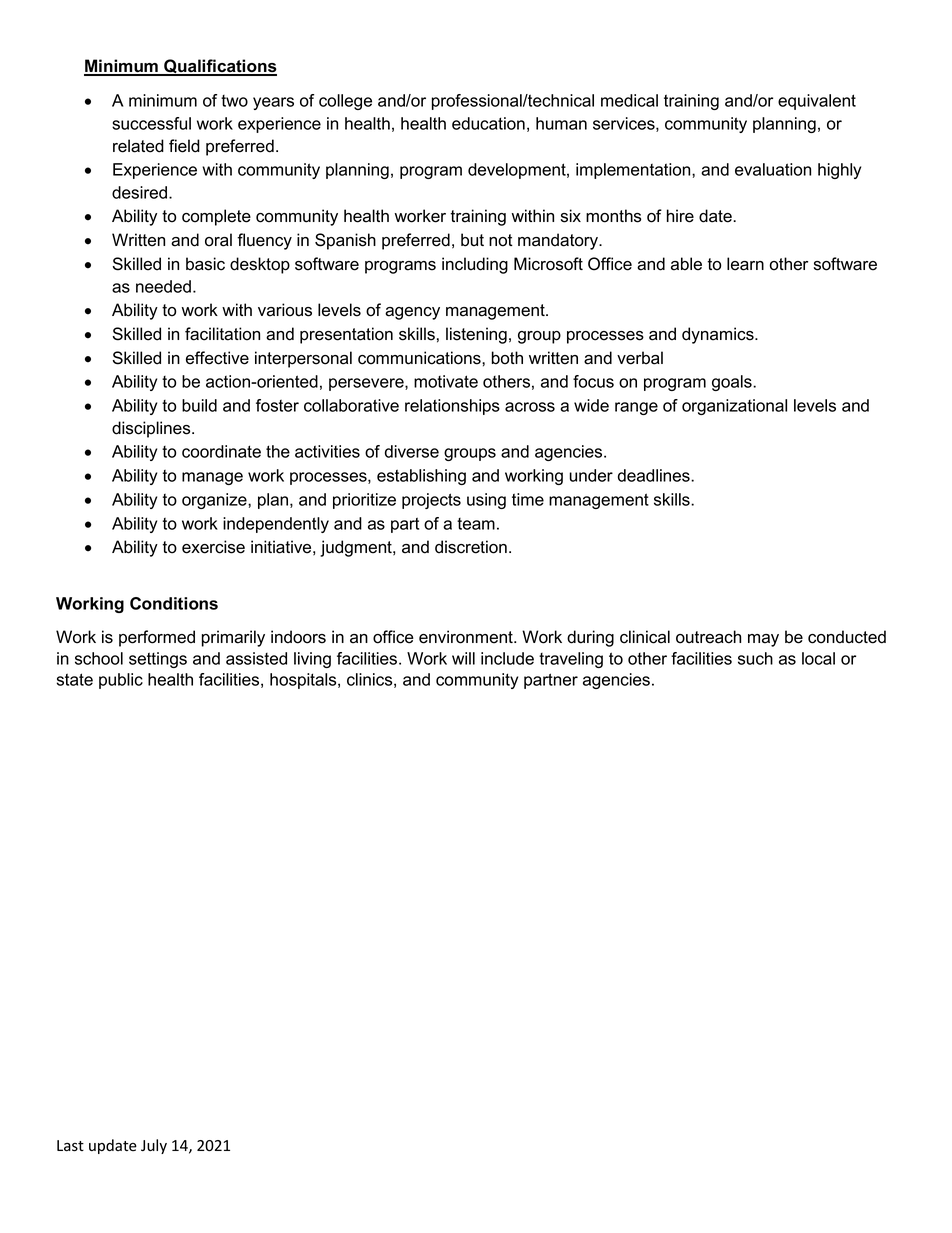 The height and width of the document is (1233, 952). I want to click on such, so click(755, 658).
